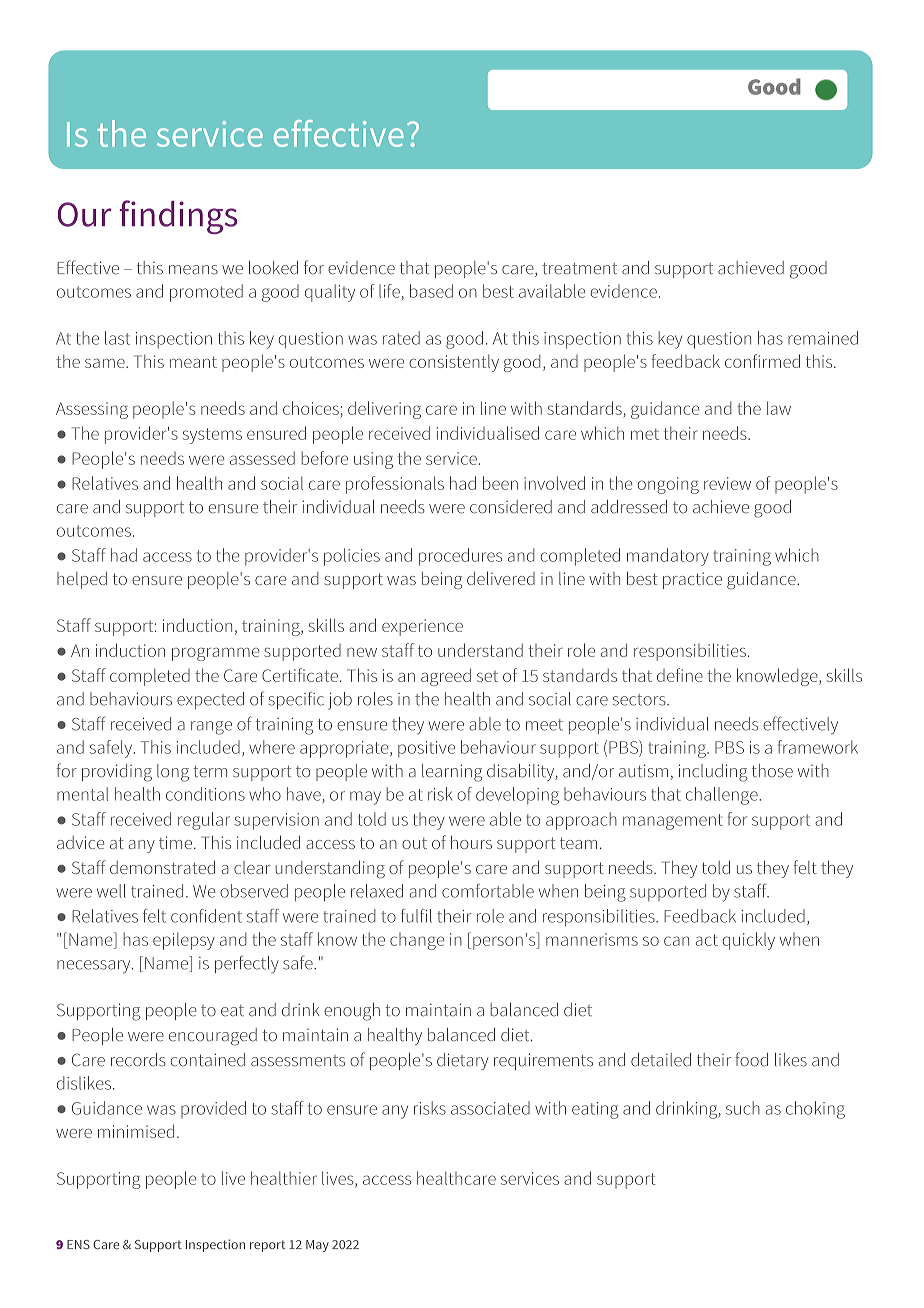 The height and width of the page is (1308, 924). Describe the element at coordinates (460, 557) in the page. I see `procedures` at that location.
